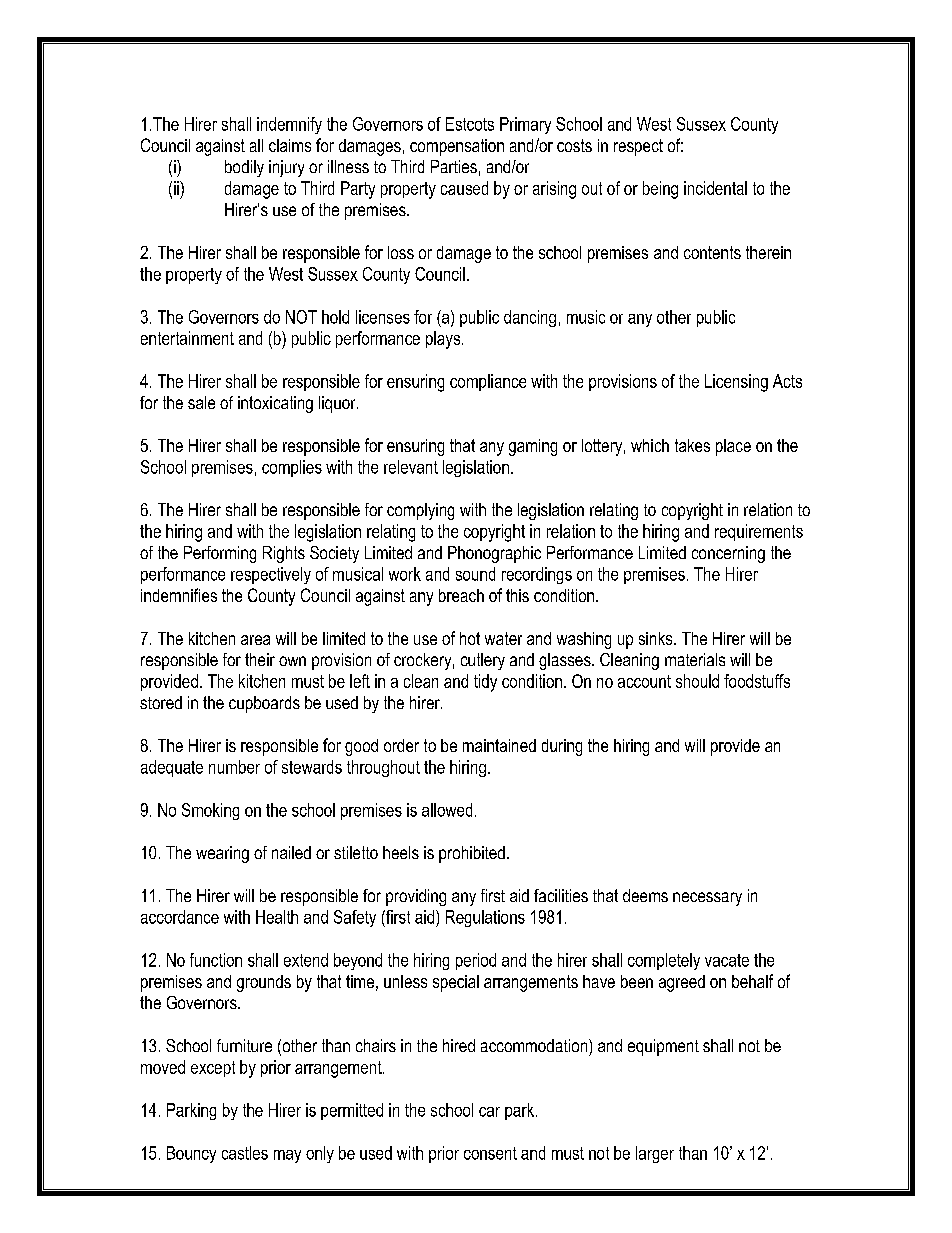 This screenshot has width=952, height=1233. What do you see at coordinates (234, 767) in the screenshot?
I see `number` at bounding box center [234, 767].
